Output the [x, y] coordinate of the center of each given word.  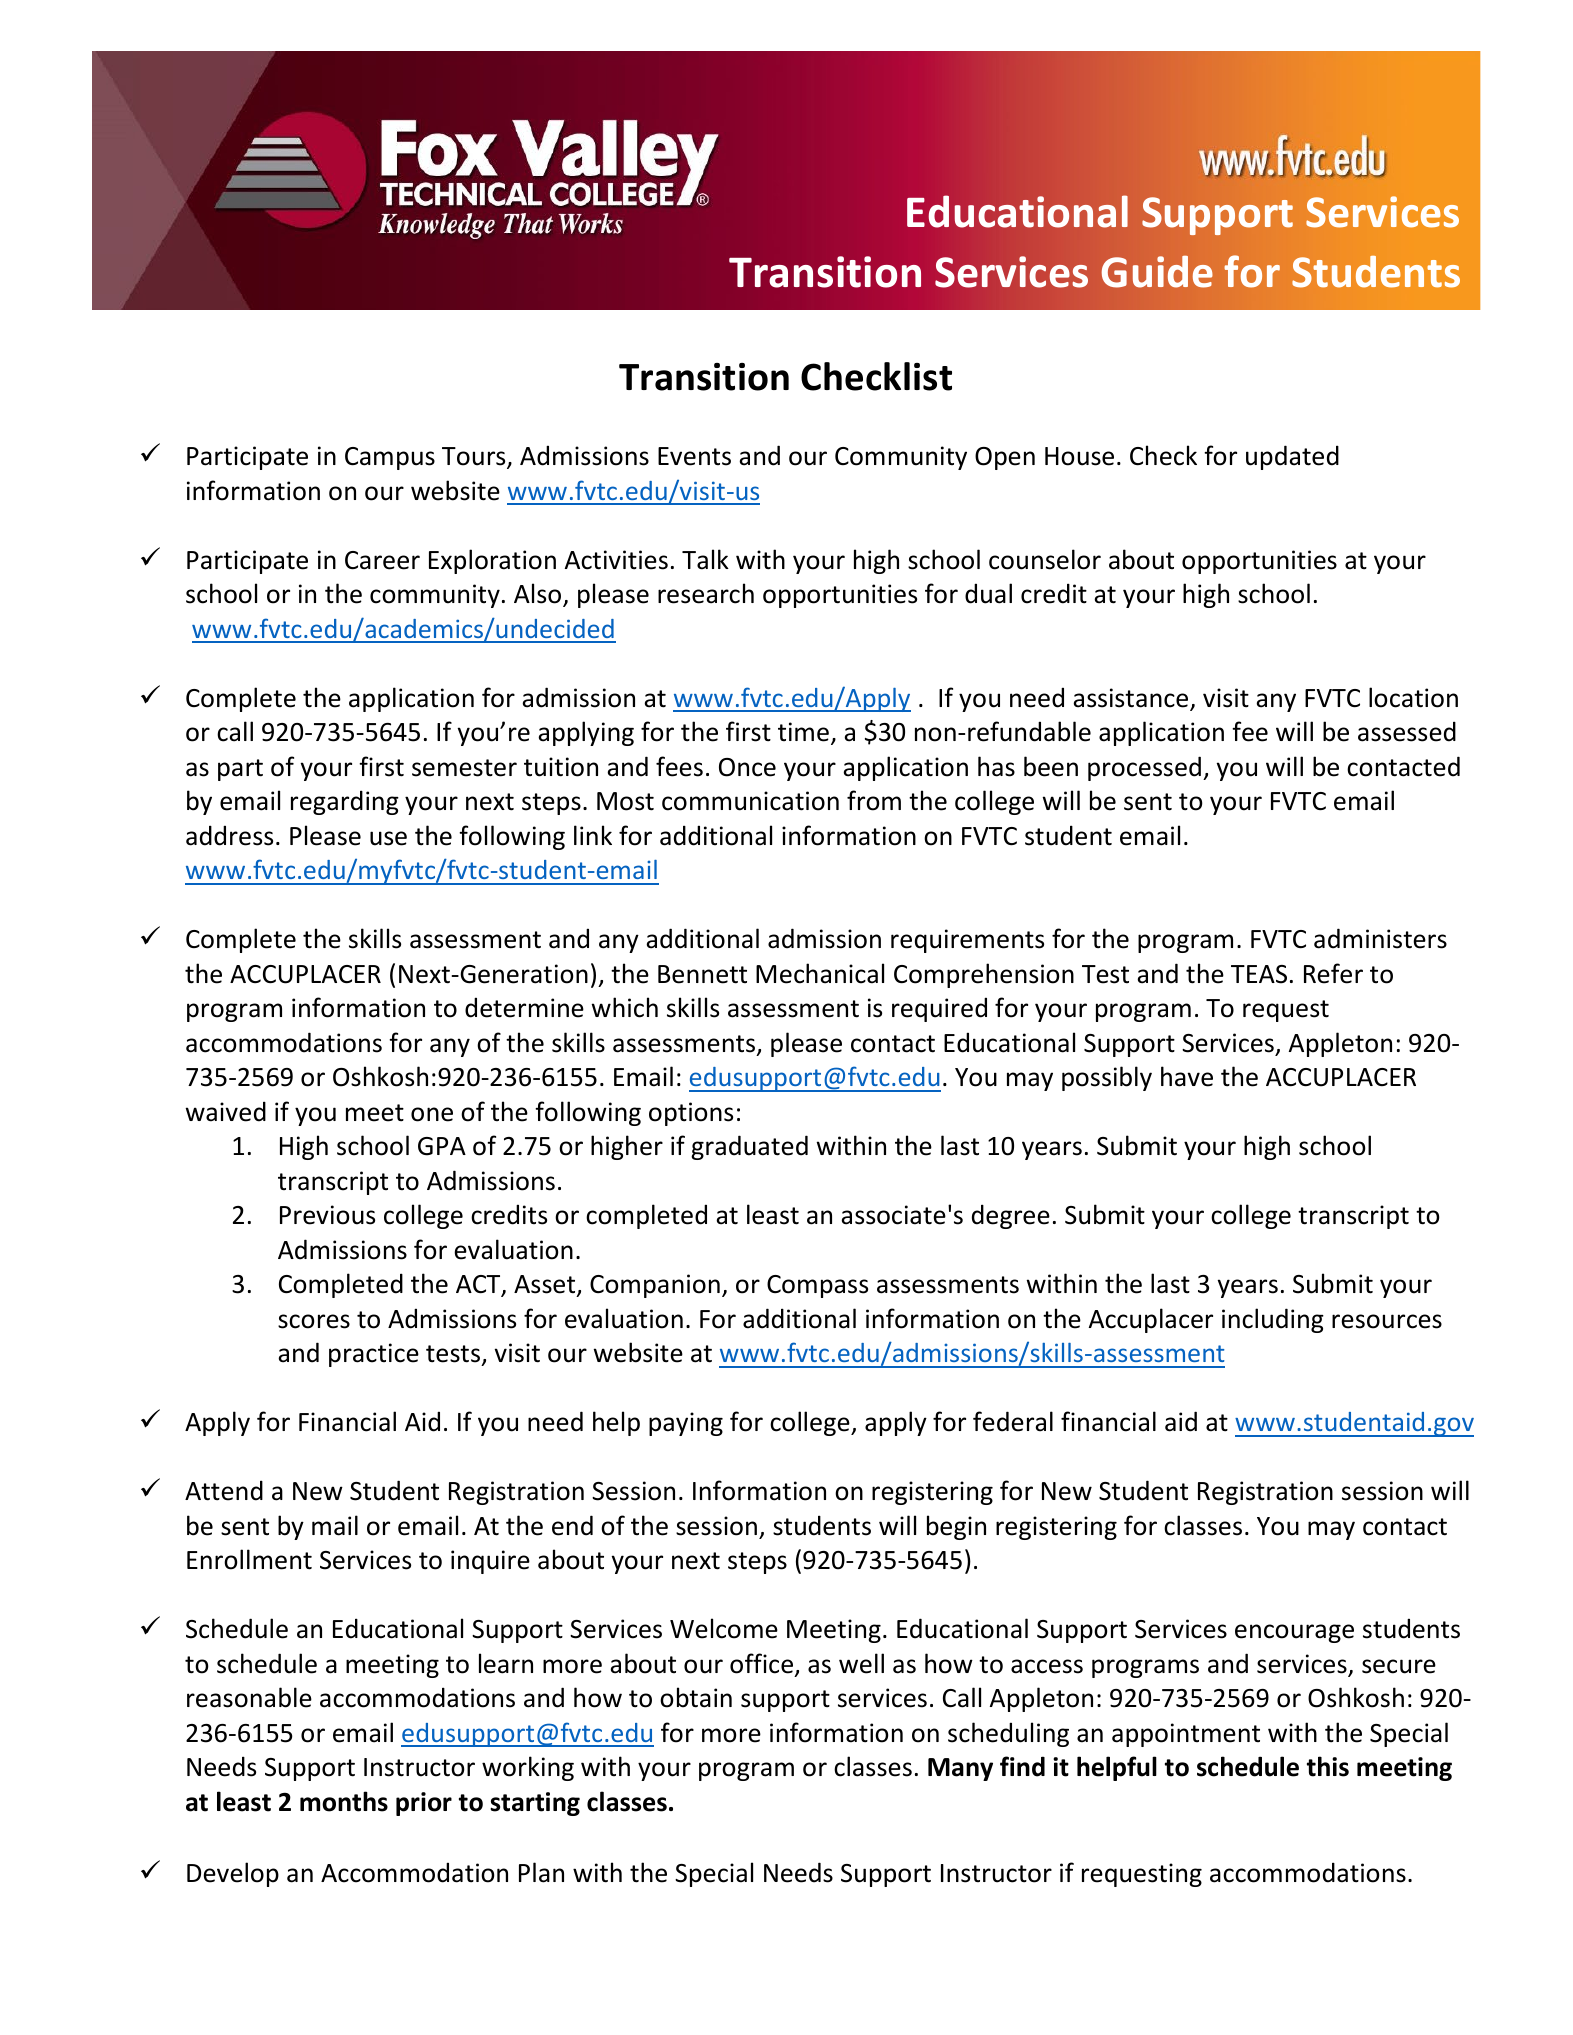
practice [374, 1355]
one [432, 1114]
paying [686, 1424]
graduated [749, 1147]
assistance [1132, 699]
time [803, 732]
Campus [390, 458]
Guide [1157, 271]
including [1273, 1320]
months [344, 1801]
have [1187, 1076]
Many [960, 1769]
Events [694, 456]
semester [464, 768]
